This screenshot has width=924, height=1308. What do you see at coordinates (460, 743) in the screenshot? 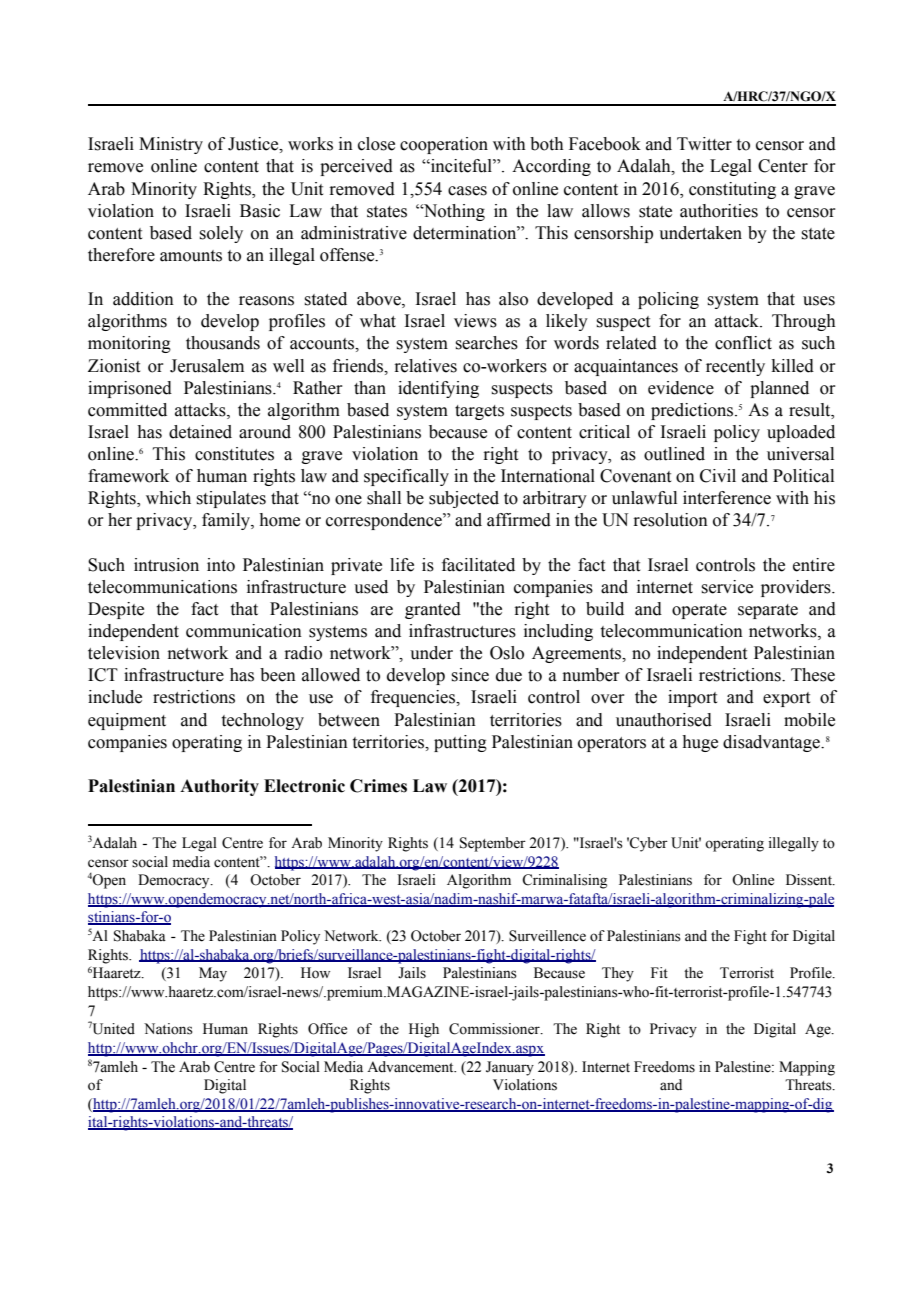
I see `putting` at bounding box center [460, 743].
